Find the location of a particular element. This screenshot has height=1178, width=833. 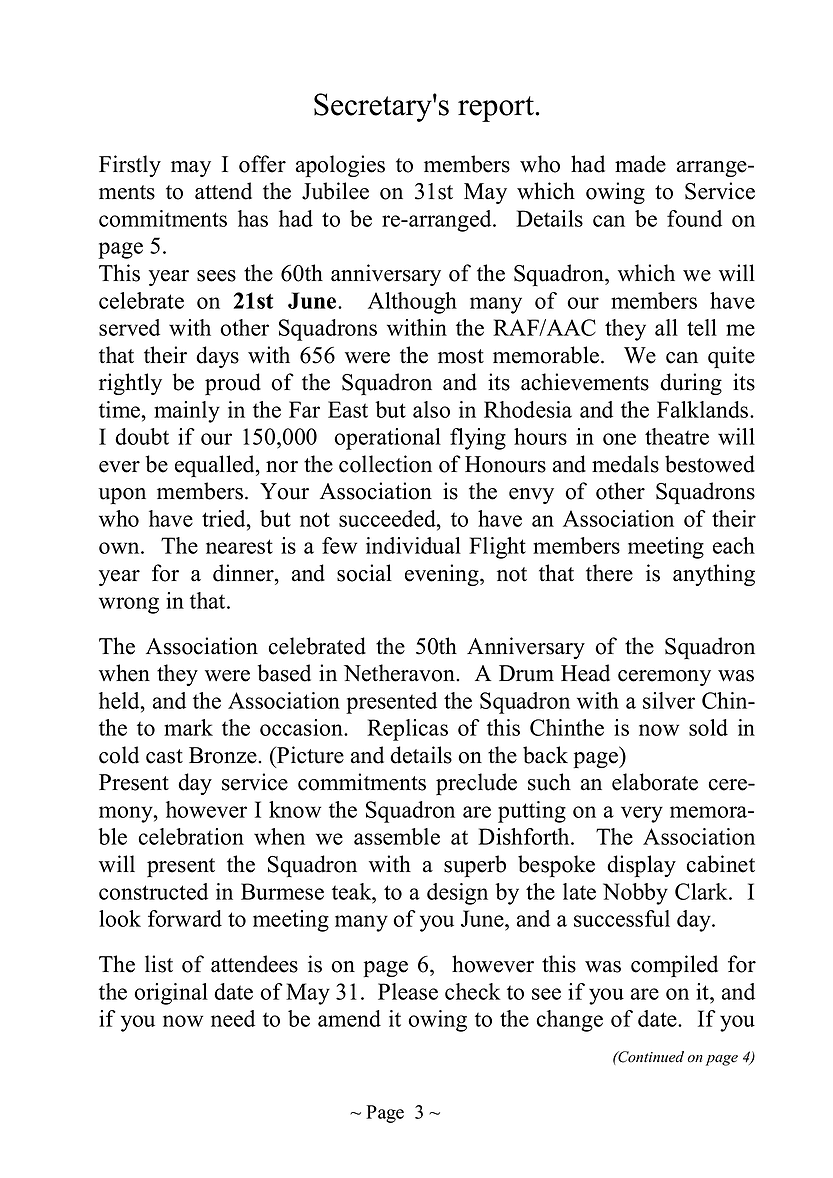

dinner is located at coordinates (244, 573).
